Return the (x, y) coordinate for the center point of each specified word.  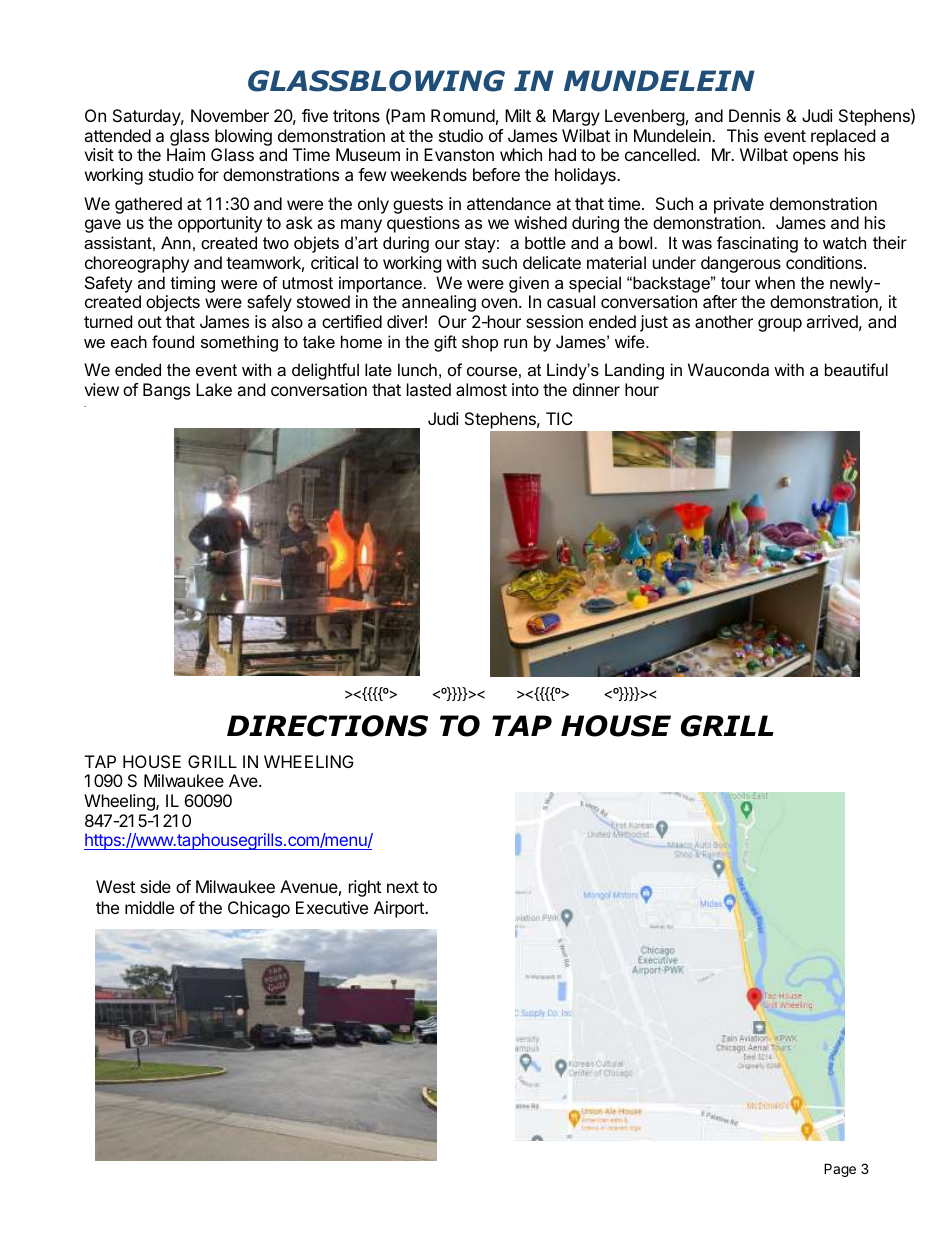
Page (840, 1170)
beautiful (856, 369)
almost (481, 389)
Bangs (166, 391)
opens (815, 158)
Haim (186, 154)
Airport (400, 909)
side (155, 886)
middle (149, 907)
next (403, 887)
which (521, 154)
